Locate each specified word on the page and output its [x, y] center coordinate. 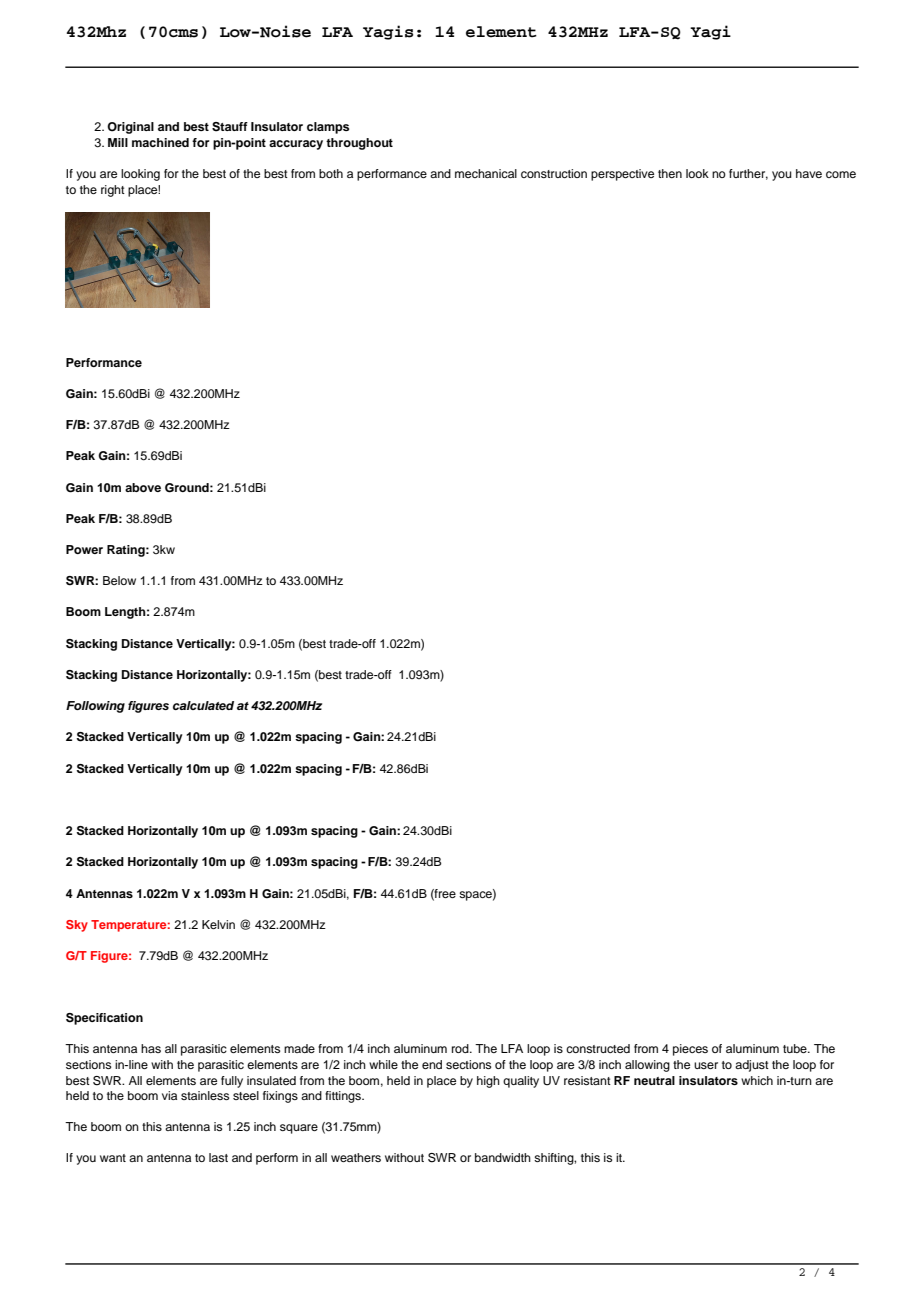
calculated [203, 705]
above [143, 487]
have [809, 173]
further [748, 174]
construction [554, 173]
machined [160, 142]
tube [796, 1048]
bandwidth [503, 1157]
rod [461, 1048]
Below [119, 580]
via [169, 1095]
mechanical [486, 173]
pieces [690, 1050]
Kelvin [218, 924]
